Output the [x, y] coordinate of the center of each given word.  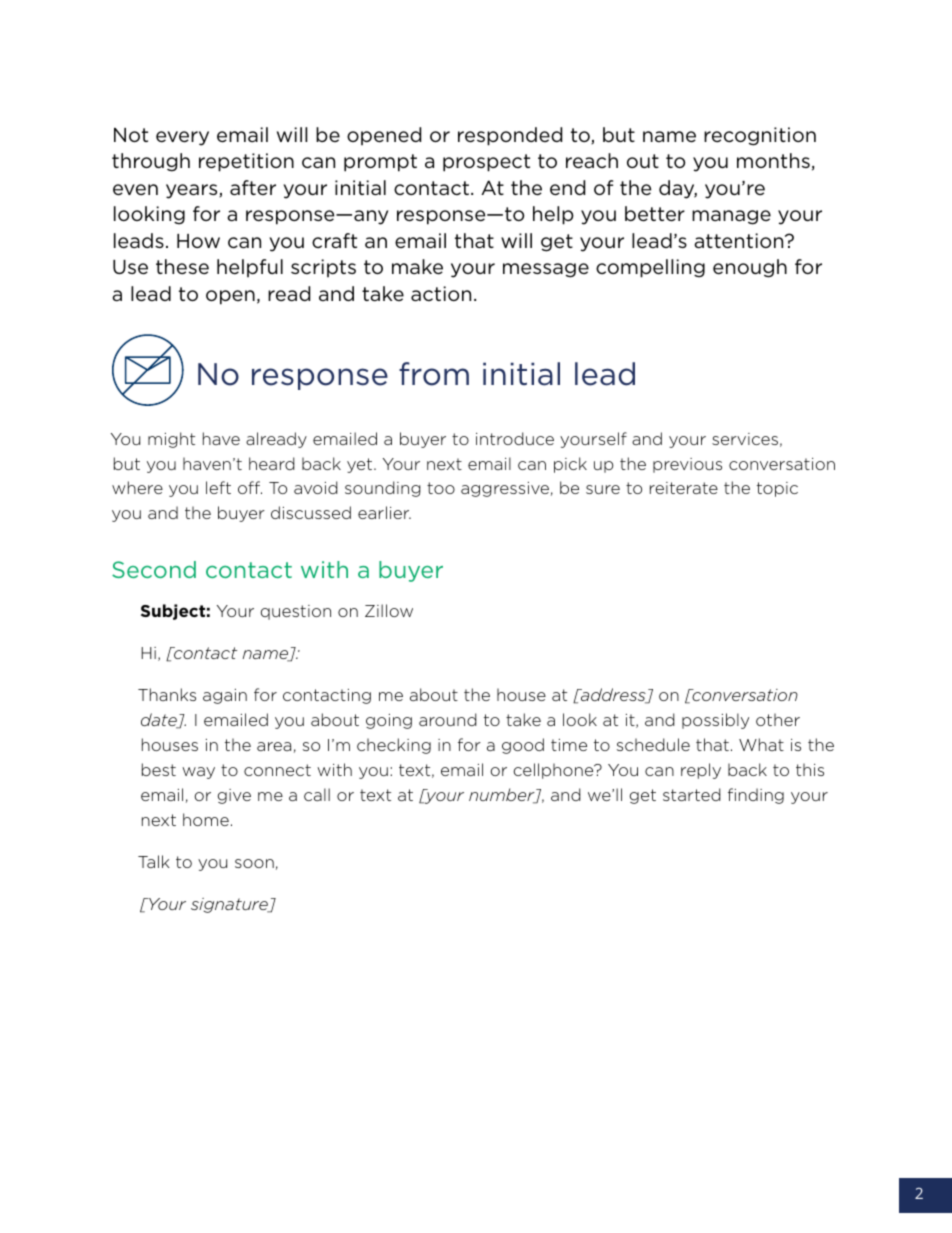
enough [750, 268]
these [182, 266]
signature [230, 905]
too [441, 488]
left [218, 487]
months [773, 160]
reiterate [684, 488]
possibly [715, 721]
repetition [246, 162]
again [225, 696]
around [448, 719]
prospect [486, 163]
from [434, 374]
